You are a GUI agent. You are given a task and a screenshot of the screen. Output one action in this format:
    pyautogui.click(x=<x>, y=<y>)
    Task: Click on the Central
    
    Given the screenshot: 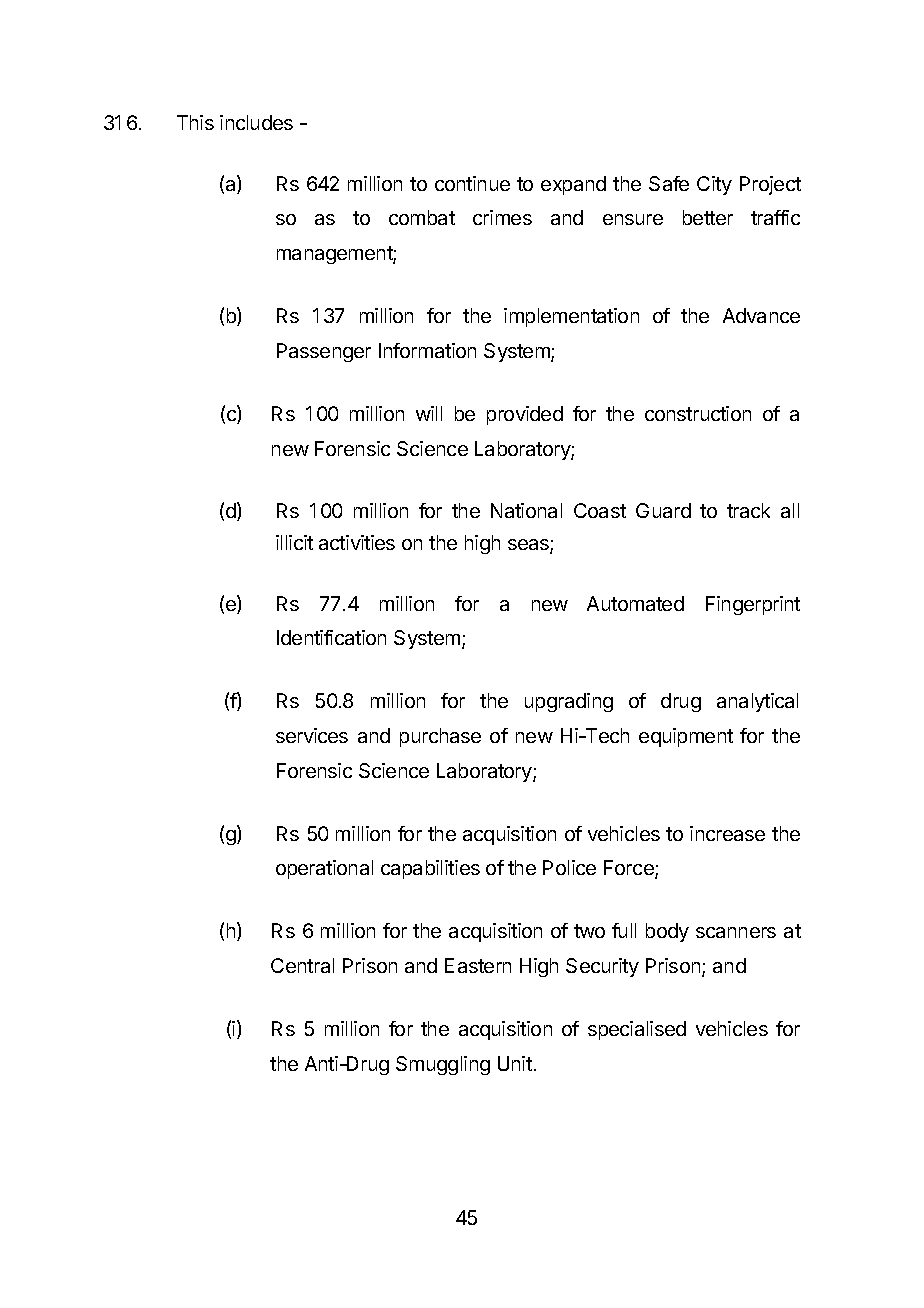 What is the action you would take?
    pyautogui.click(x=302, y=965)
